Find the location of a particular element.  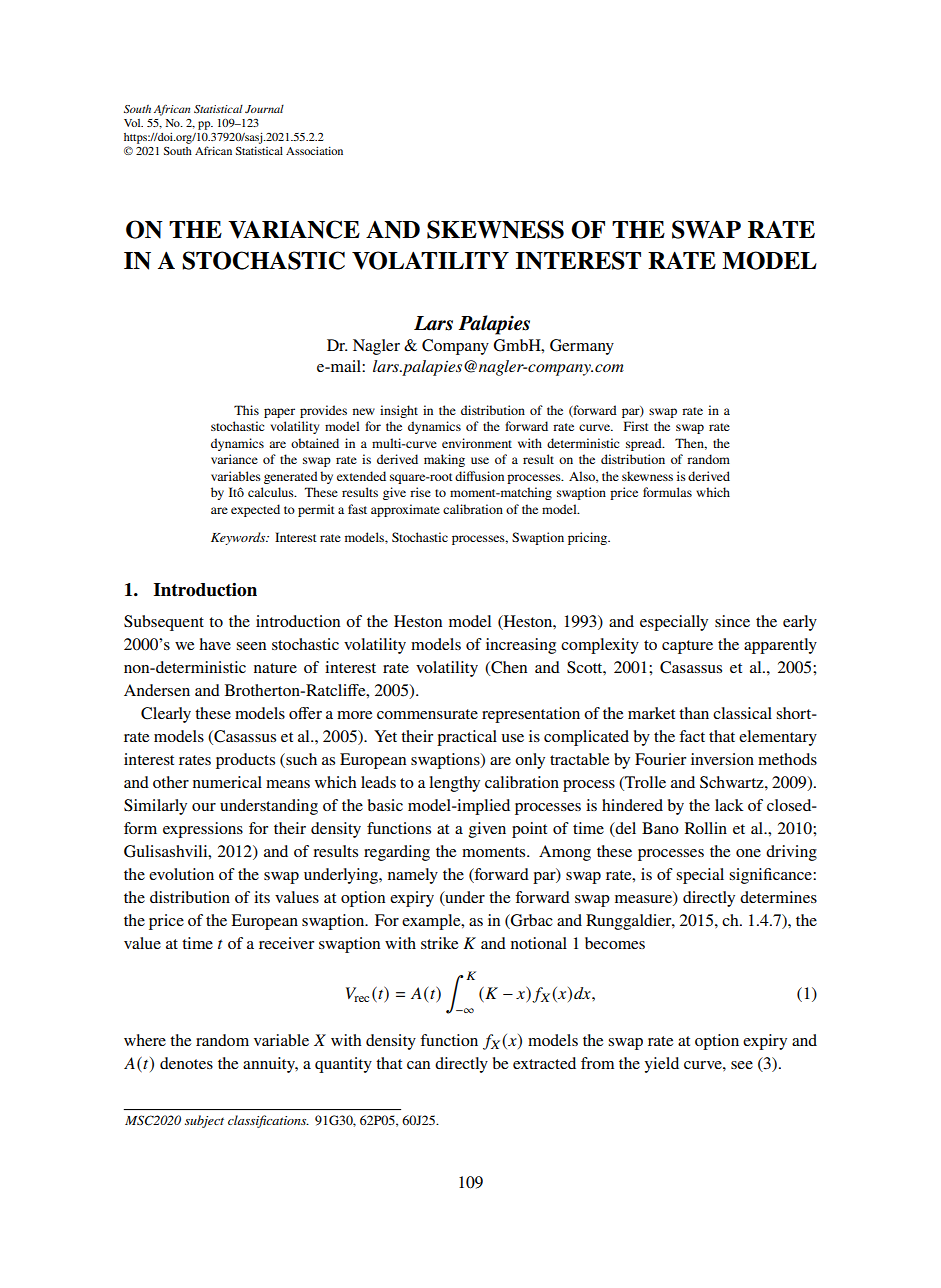

Association is located at coordinates (314, 151).
